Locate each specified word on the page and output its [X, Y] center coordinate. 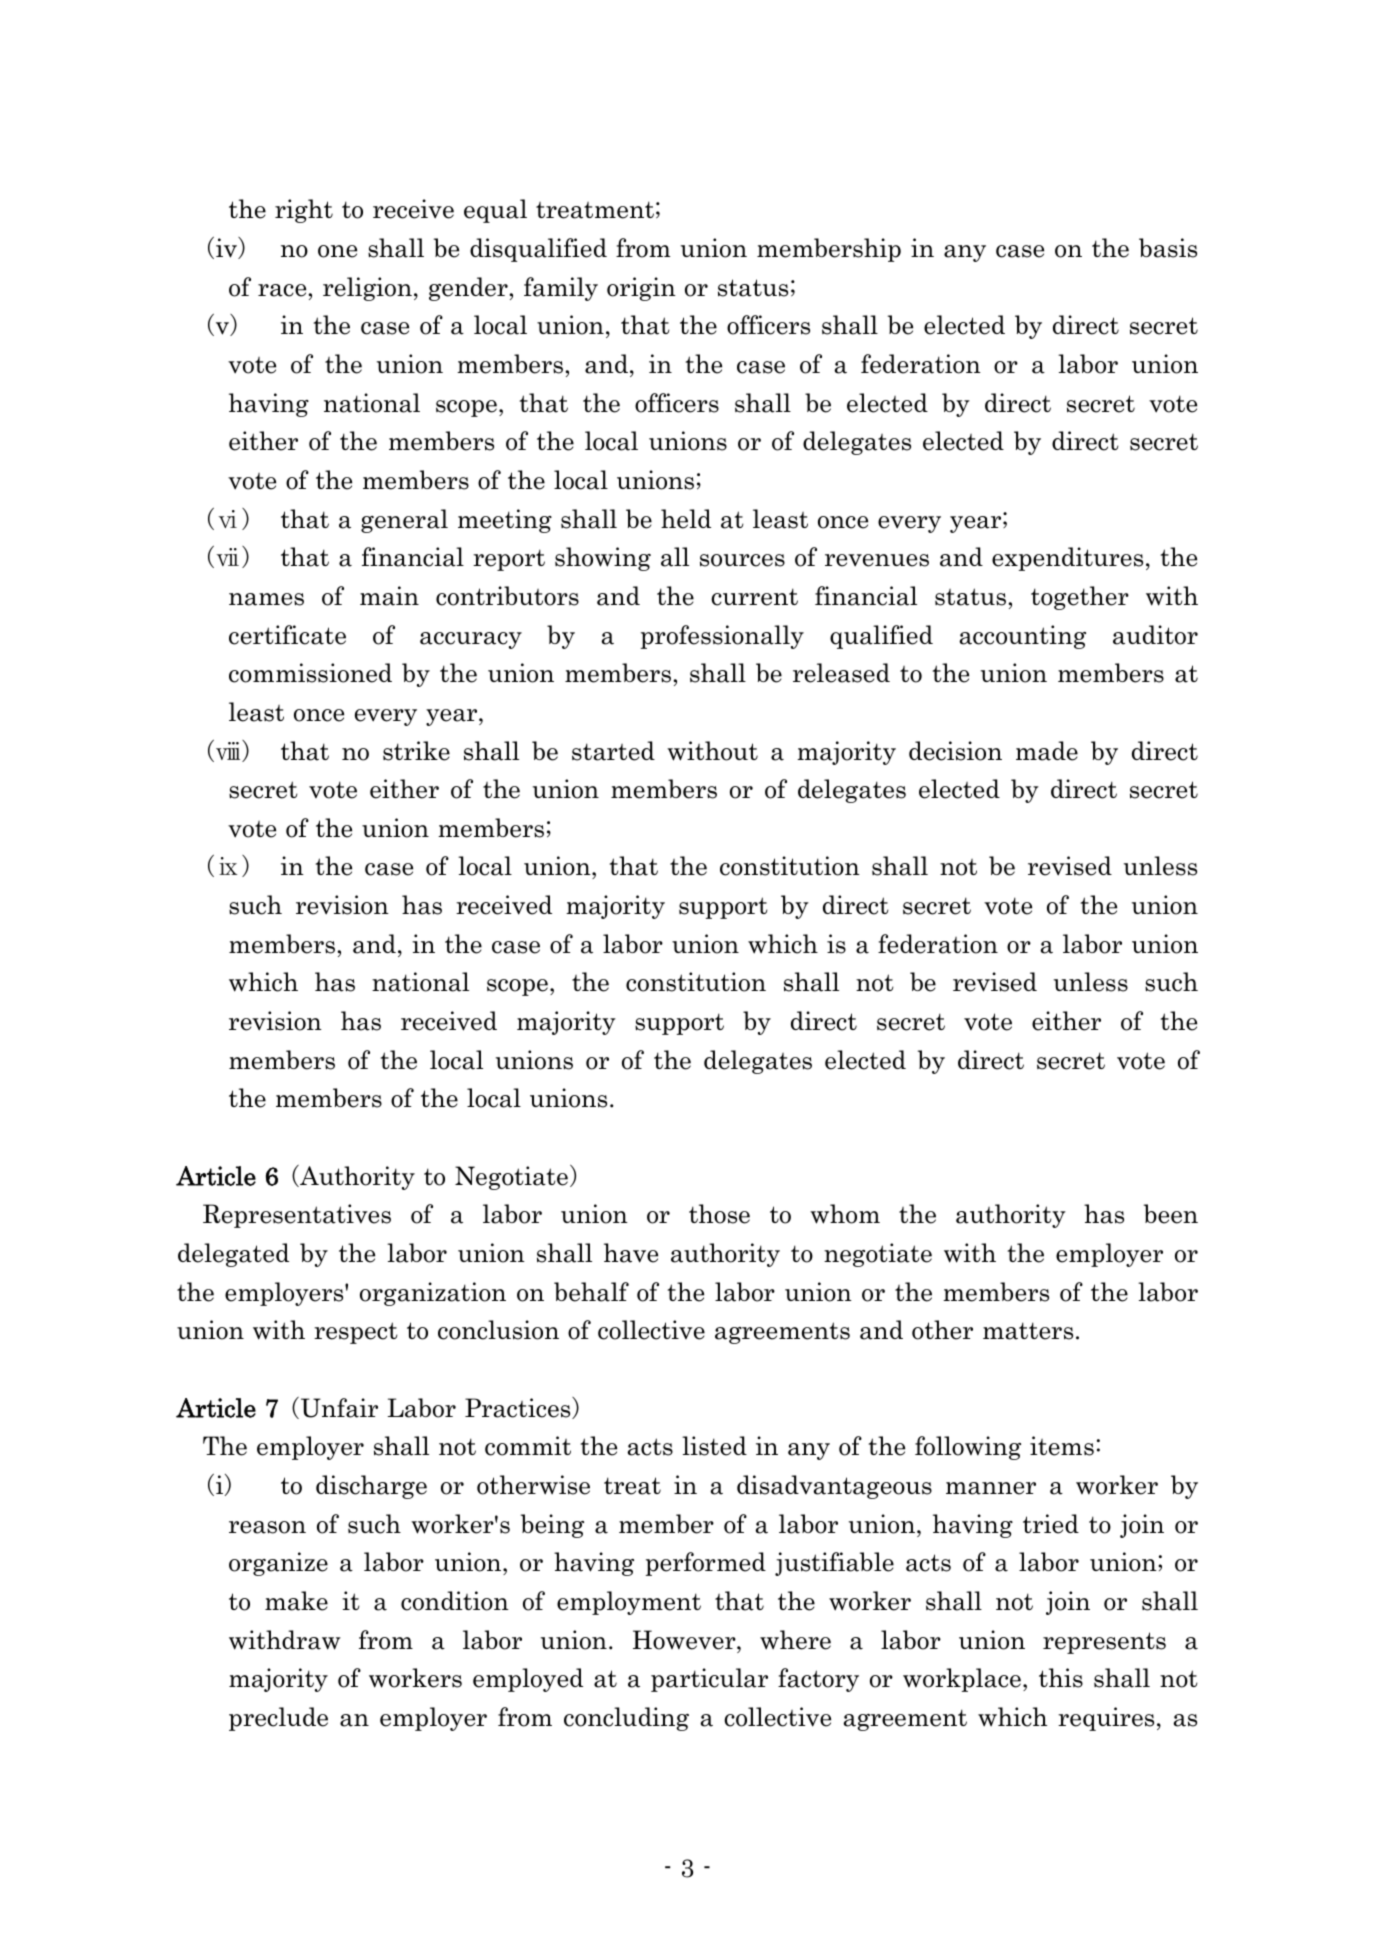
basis [1168, 248]
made [1047, 751]
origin [641, 289]
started [613, 751]
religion [367, 289]
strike [416, 751]
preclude [278, 1719]
